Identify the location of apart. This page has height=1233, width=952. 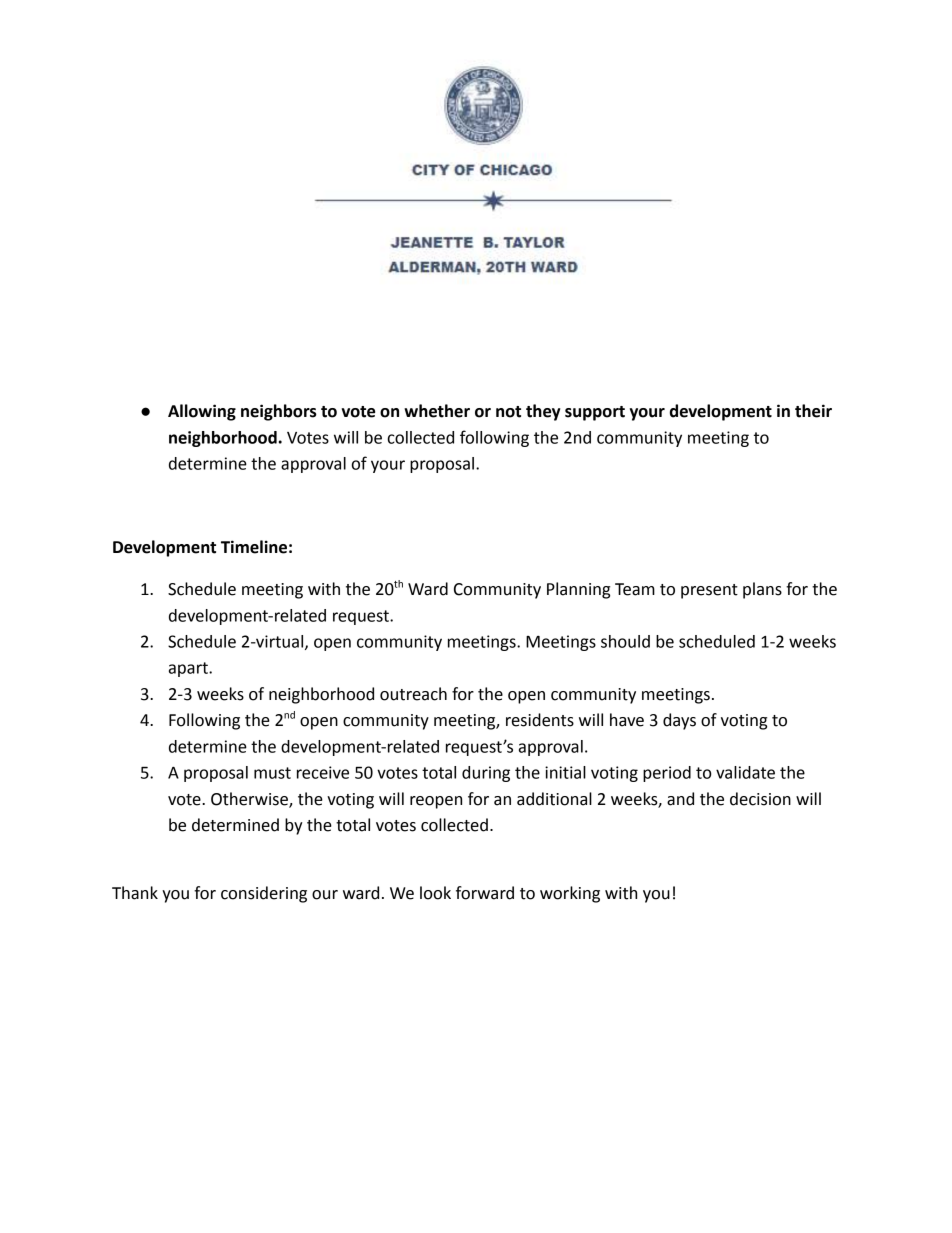
(189, 669).
